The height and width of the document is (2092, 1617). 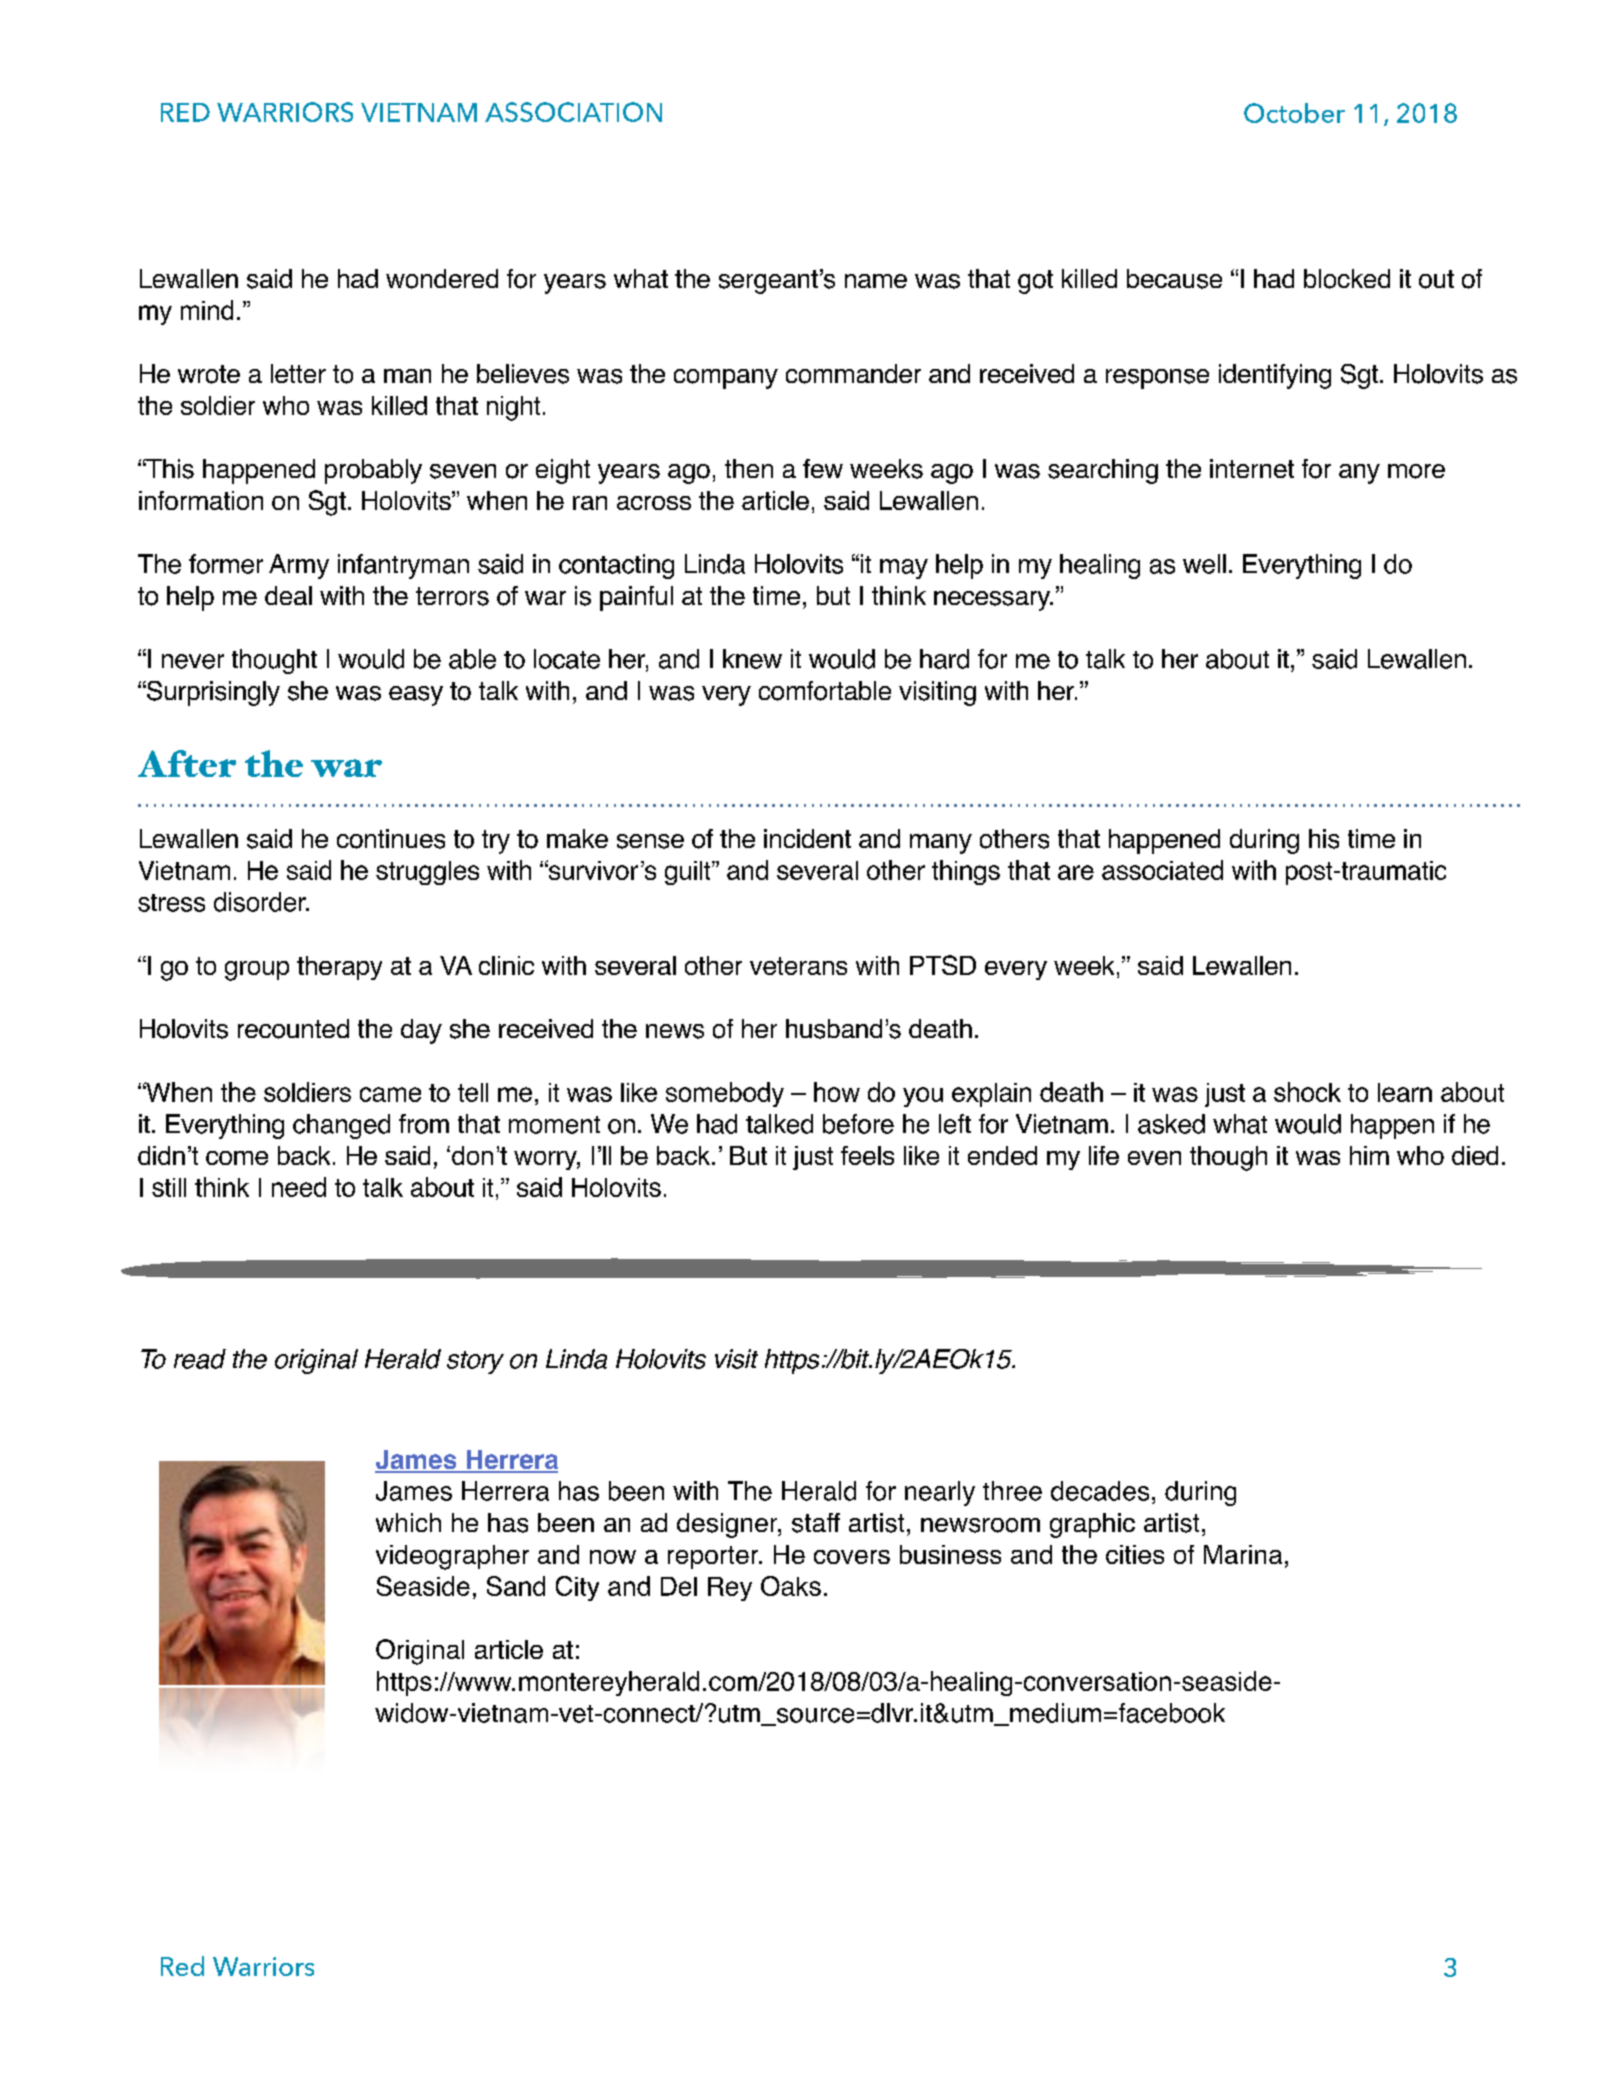 I want to click on associated, so click(x=1162, y=870).
